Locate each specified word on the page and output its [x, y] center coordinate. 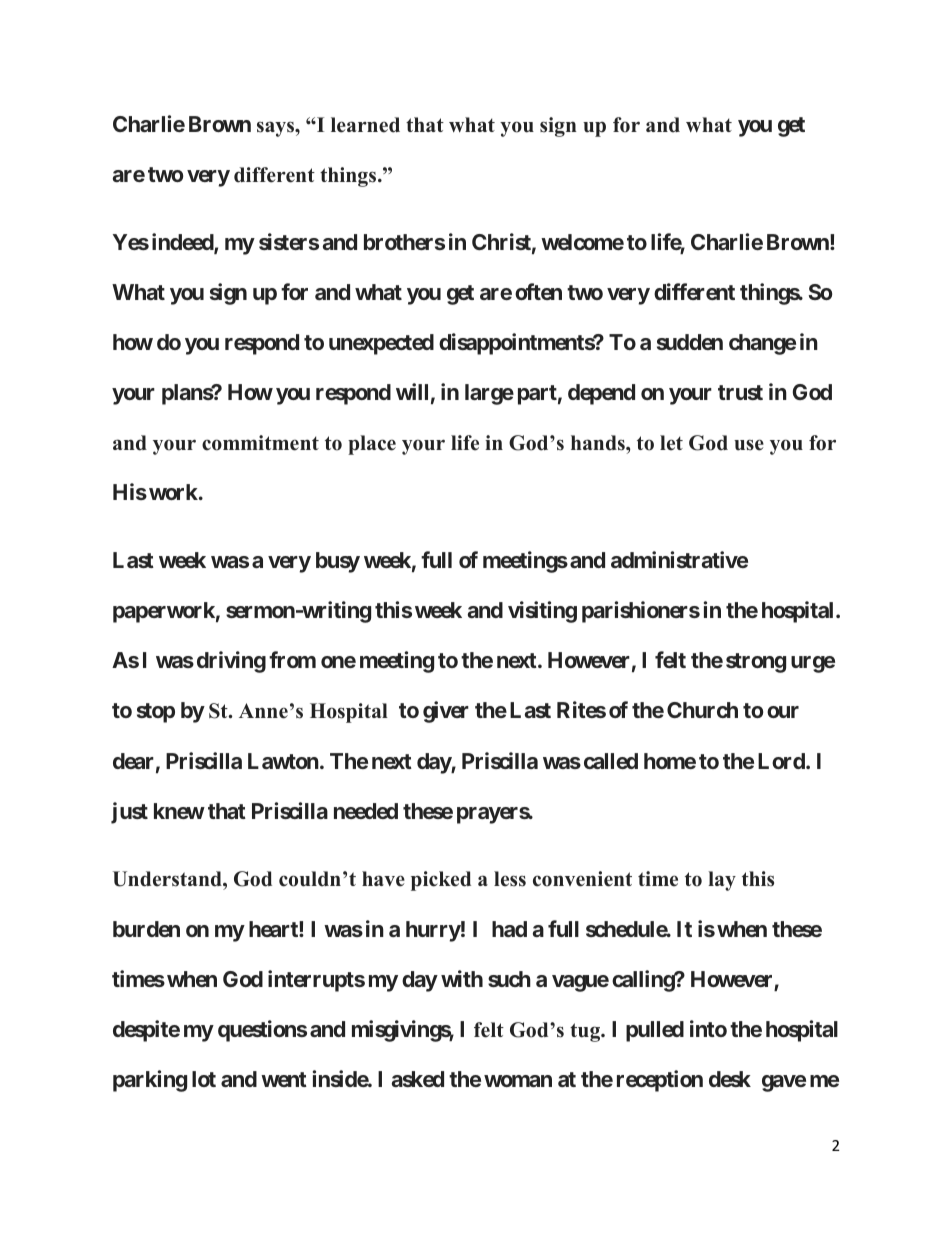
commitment [260, 443]
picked [441, 881]
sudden [690, 342]
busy [338, 562]
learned [365, 125]
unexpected [381, 344]
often [538, 291]
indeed [183, 243]
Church [702, 710]
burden [146, 929]
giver [446, 712]
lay [722, 881]
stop [156, 713]
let [671, 443]
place [372, 445]
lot [204, 1079]
